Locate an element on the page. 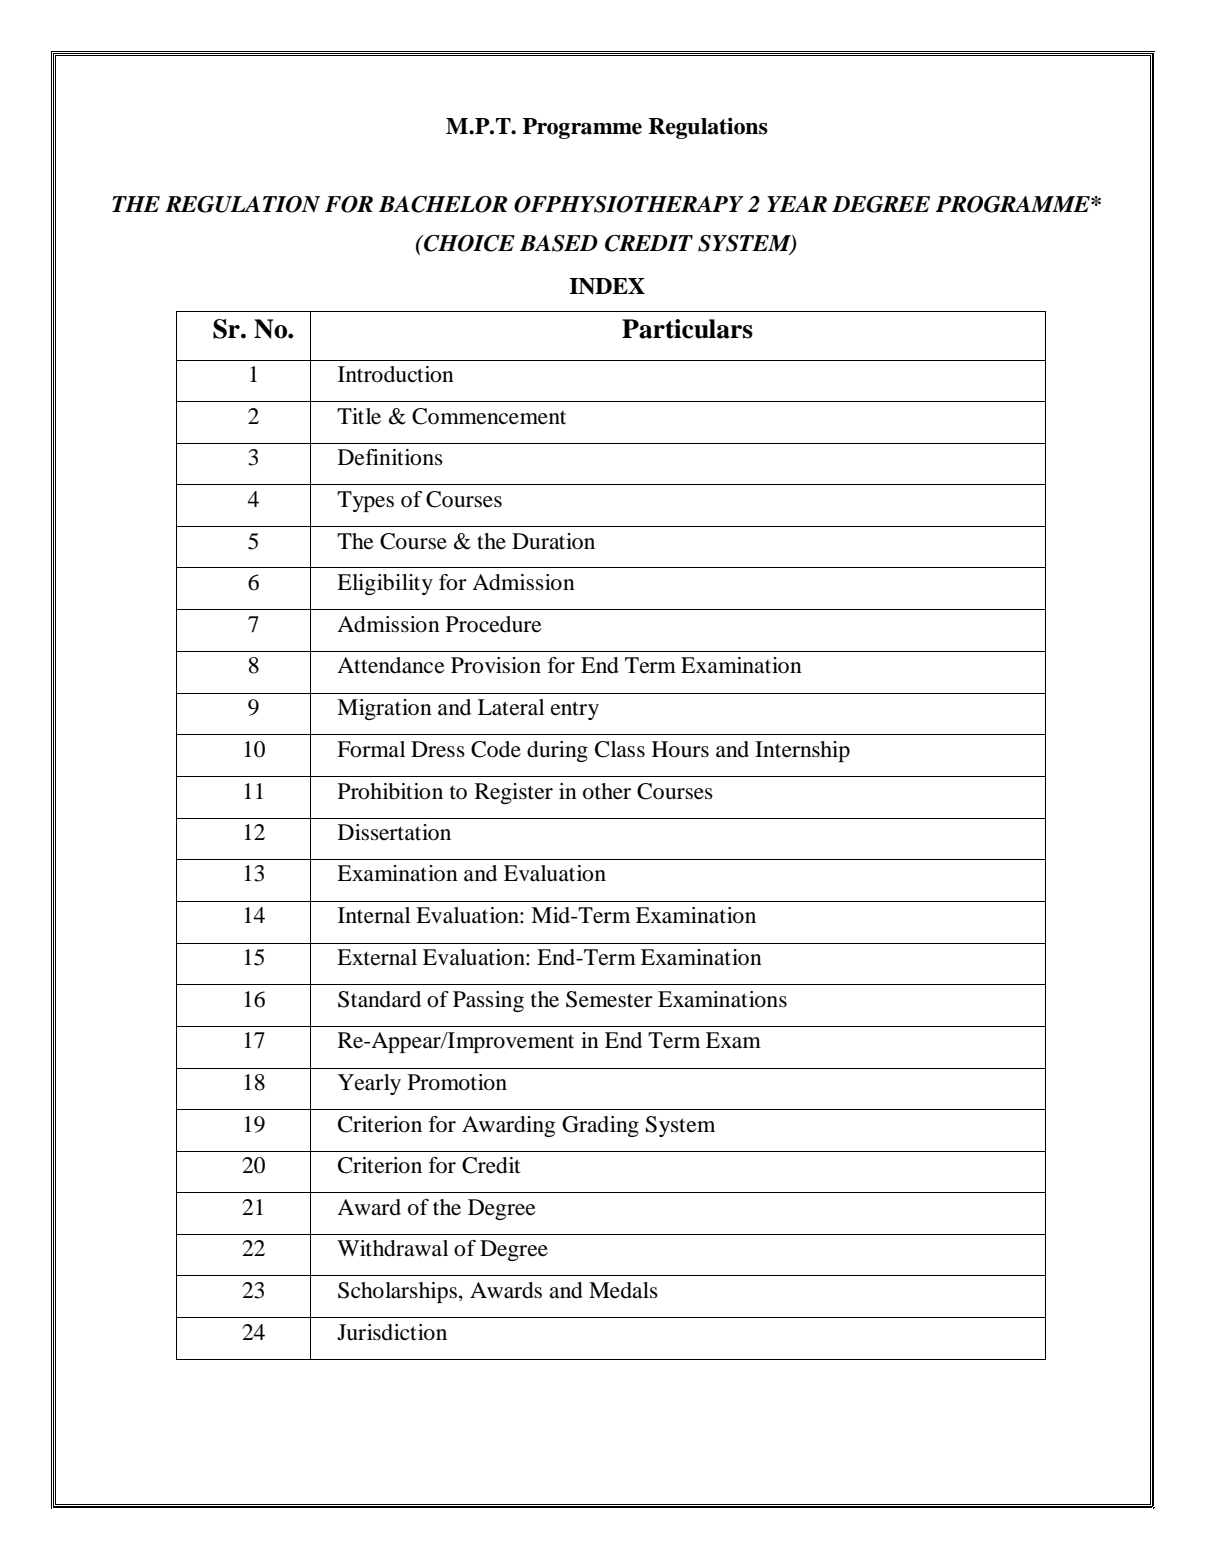  Promotion is located at coordinates (457, 1082).
